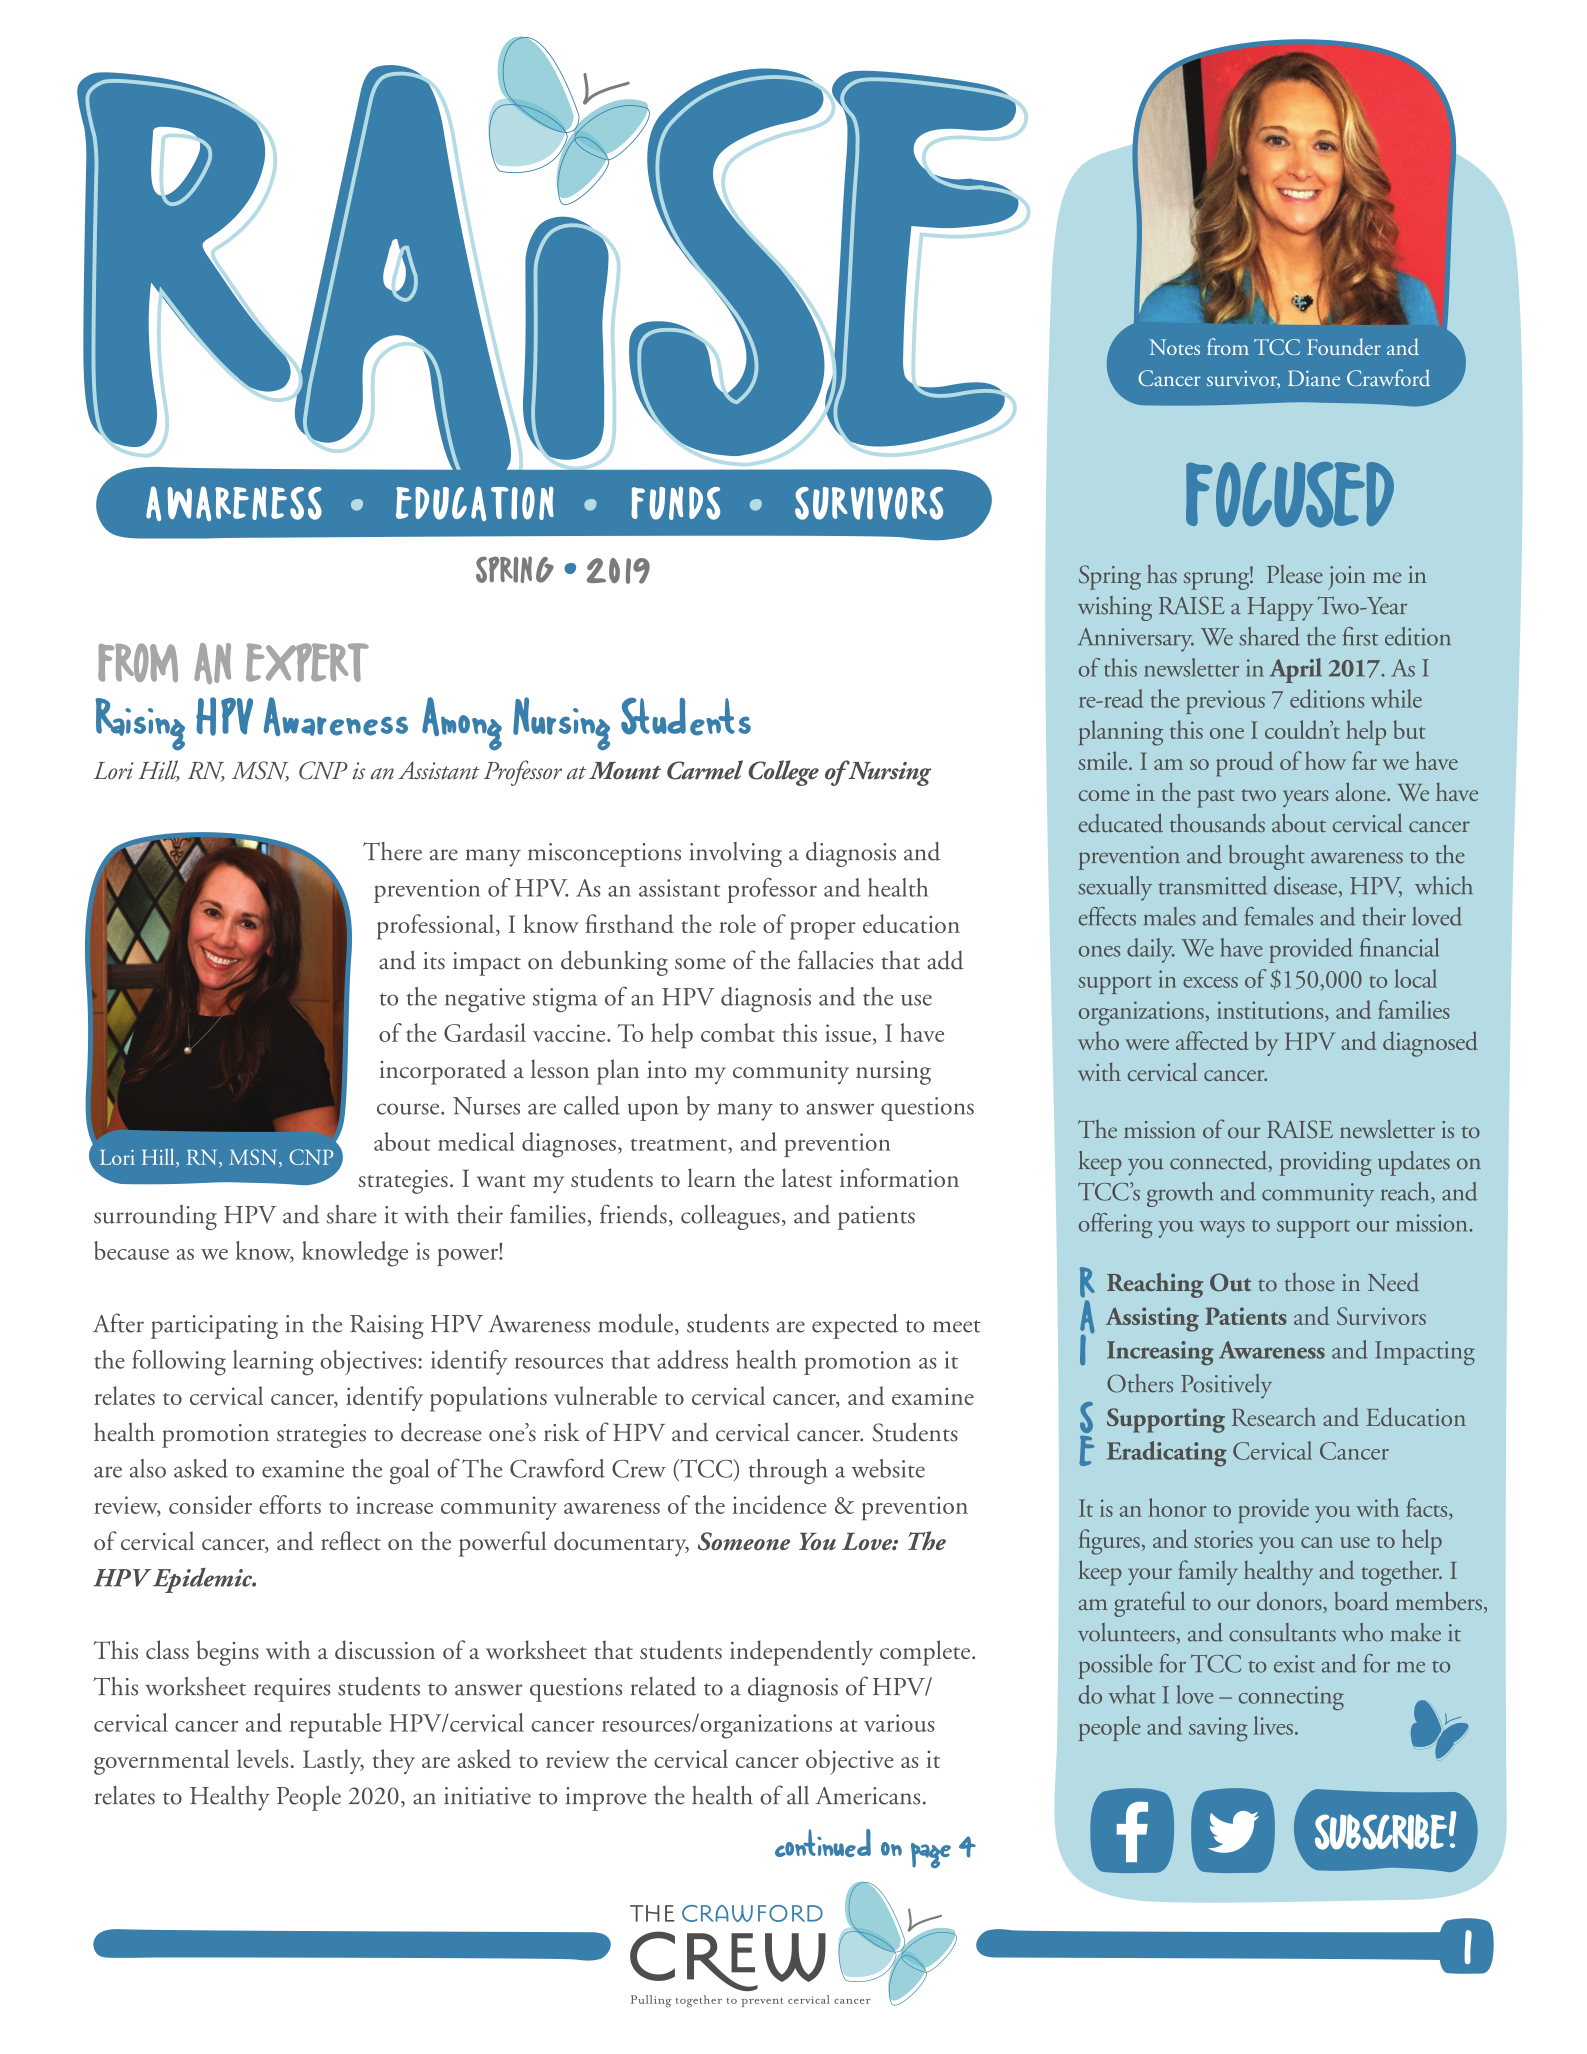  I want to click on course, so click(409, 1109).
